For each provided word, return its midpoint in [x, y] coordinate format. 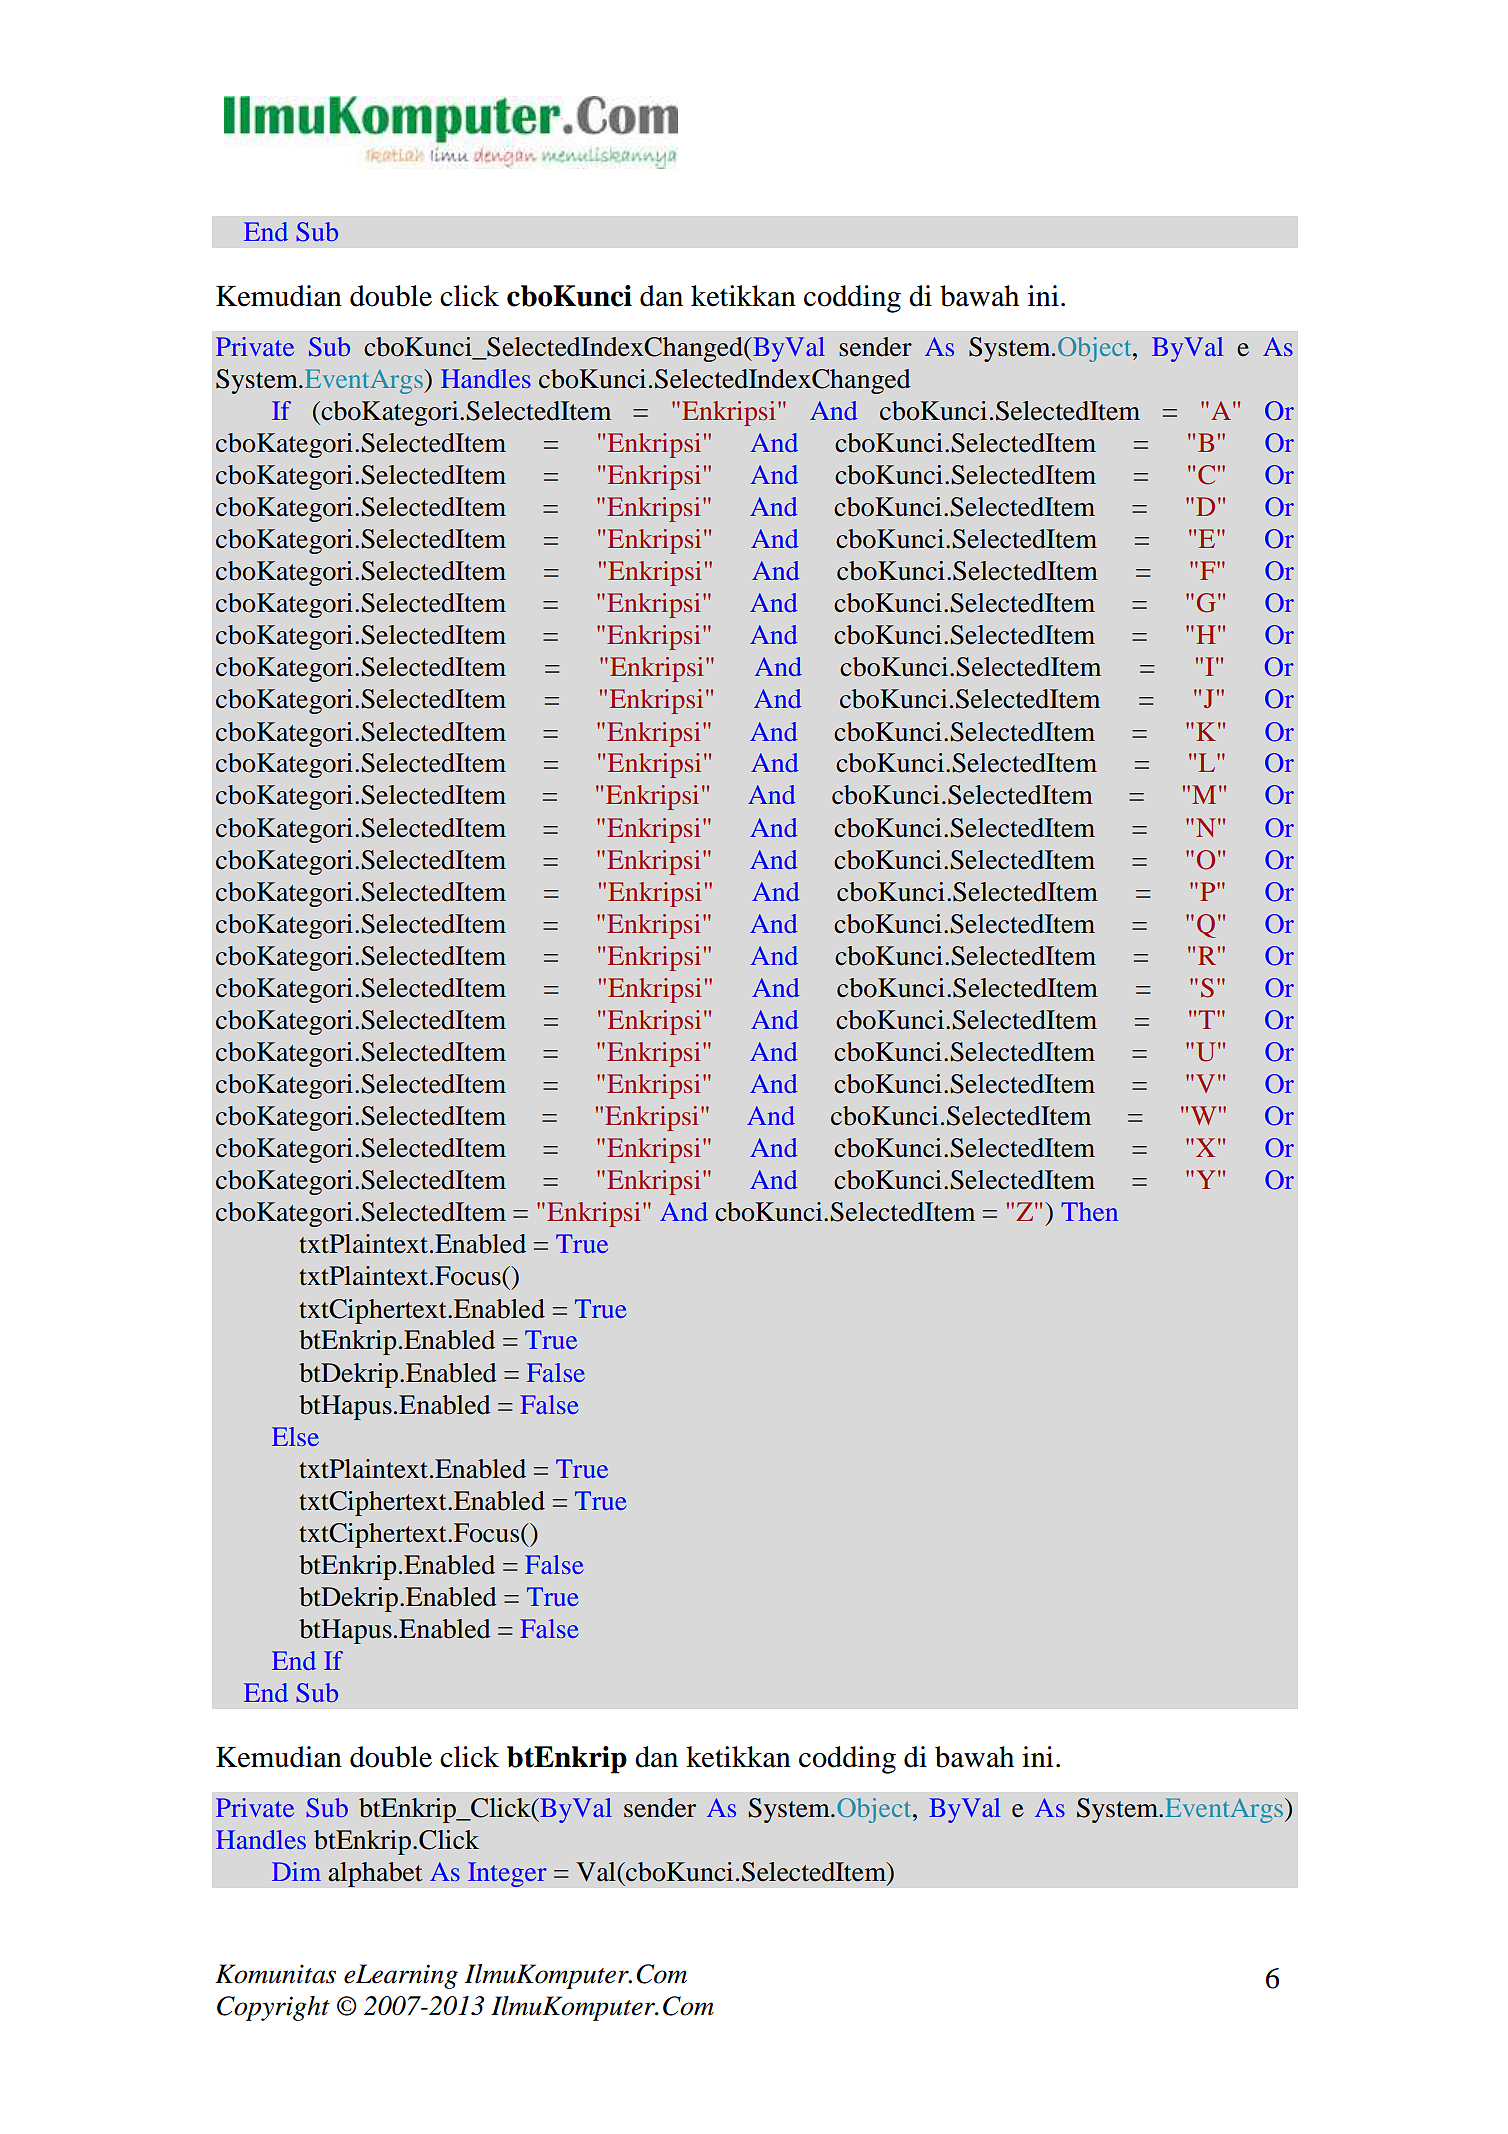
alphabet [375, 1874]
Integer [507, 1874]
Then [1090, 1211]
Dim [296, 1871]
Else [295, 1436]
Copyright [273, 2008]
